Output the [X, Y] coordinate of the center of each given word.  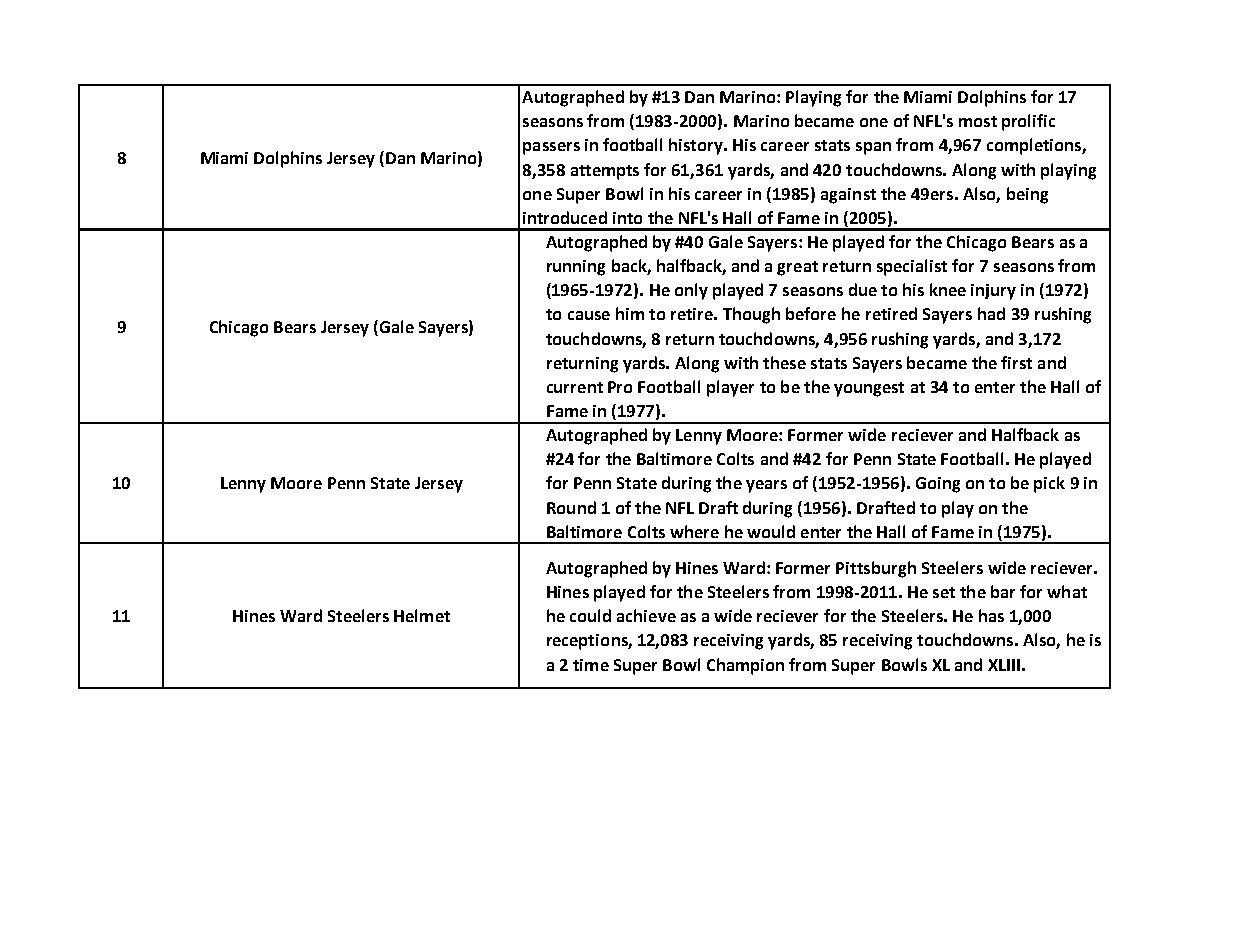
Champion [745, 666]
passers [551, 148]
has [991, 615]
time [591, 665]
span [873, 148]
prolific [1028, 122]
